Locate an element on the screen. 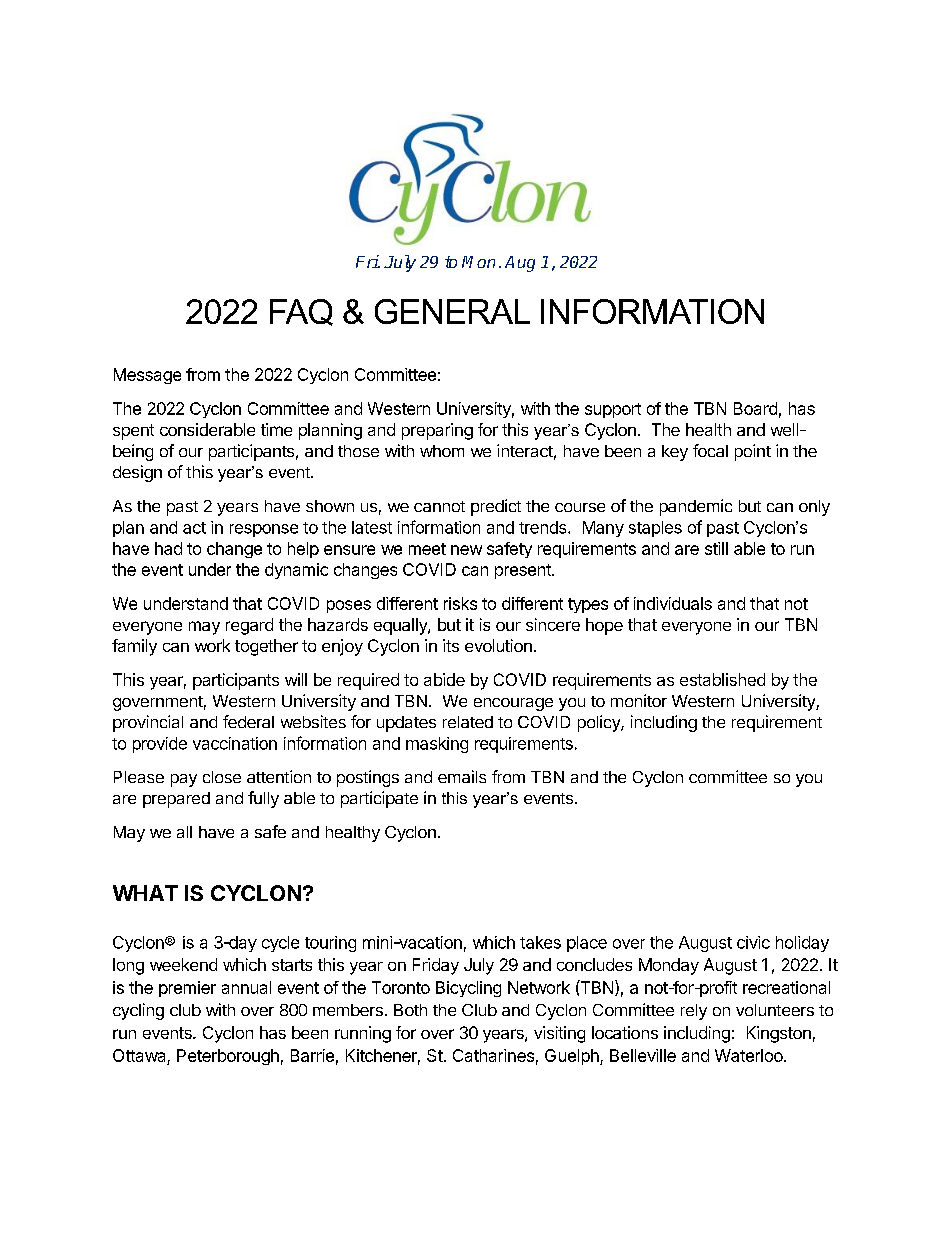 The height and width of the screenshot is (1233, 952). pandemic is located at coordinates (696, 507).
